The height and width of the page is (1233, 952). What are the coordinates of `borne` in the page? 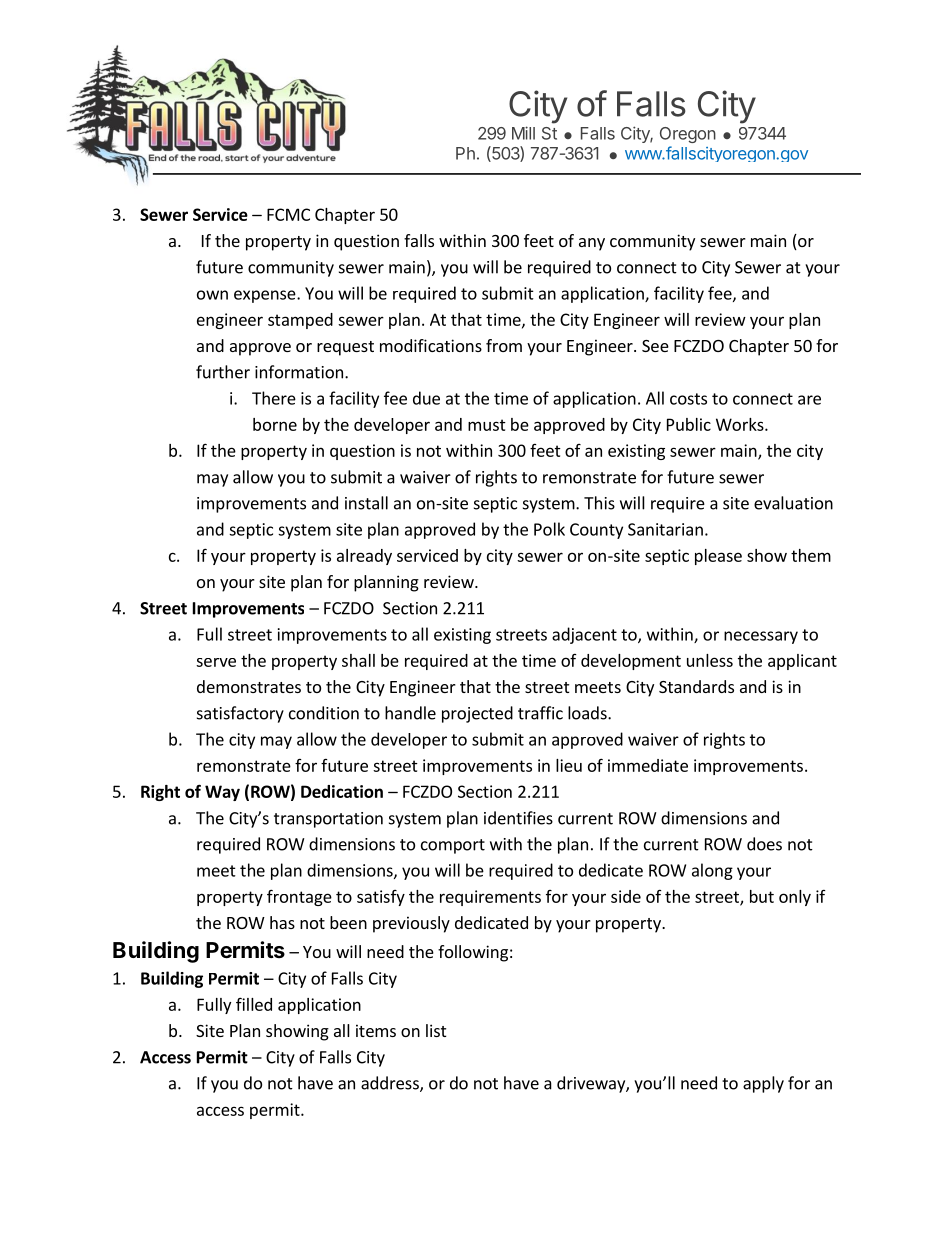 It's located at (275, 424).
